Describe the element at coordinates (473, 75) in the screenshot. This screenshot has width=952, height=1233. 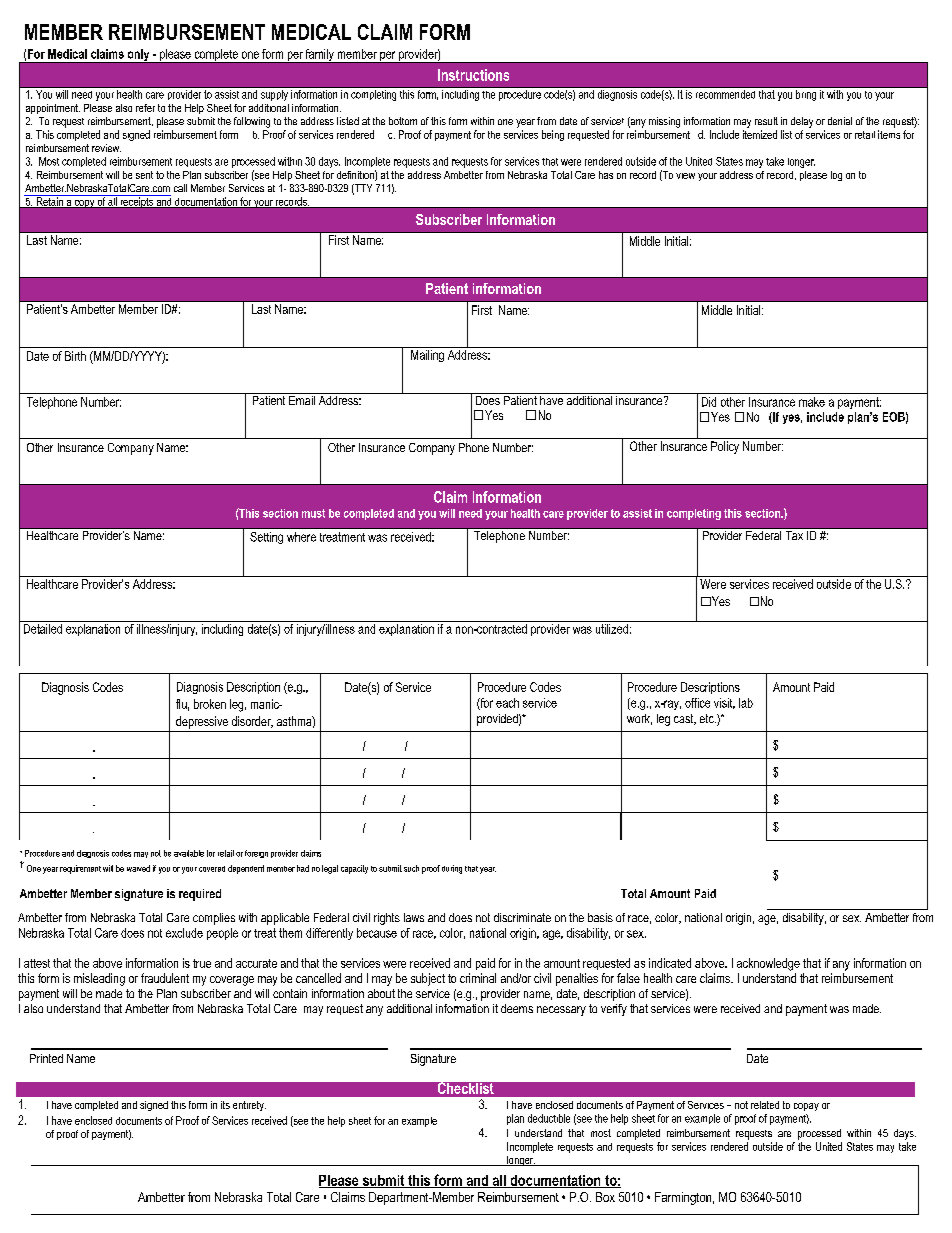
I see `Instructions` at that location.
